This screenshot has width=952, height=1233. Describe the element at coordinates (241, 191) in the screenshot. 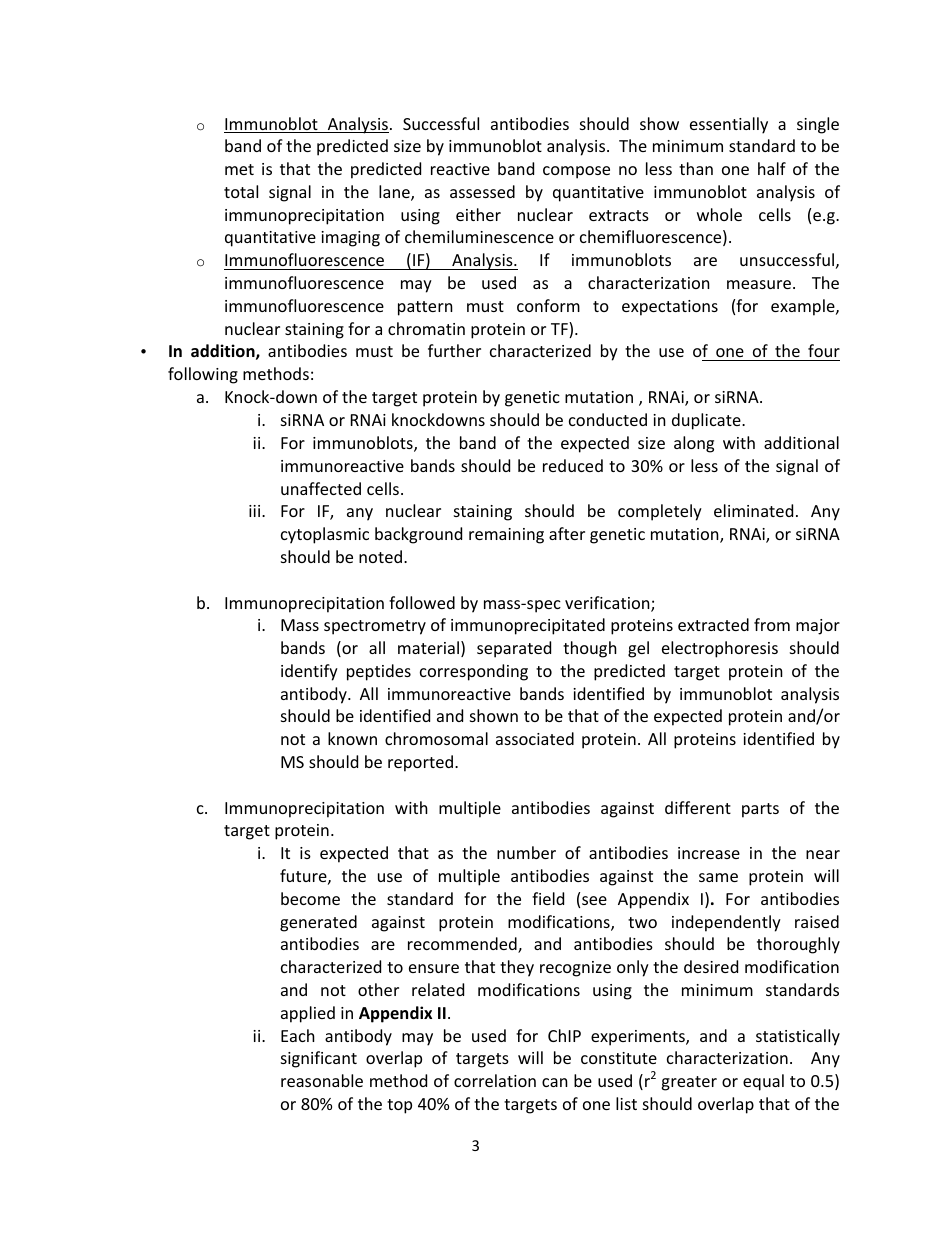

I see `total` at that location.
